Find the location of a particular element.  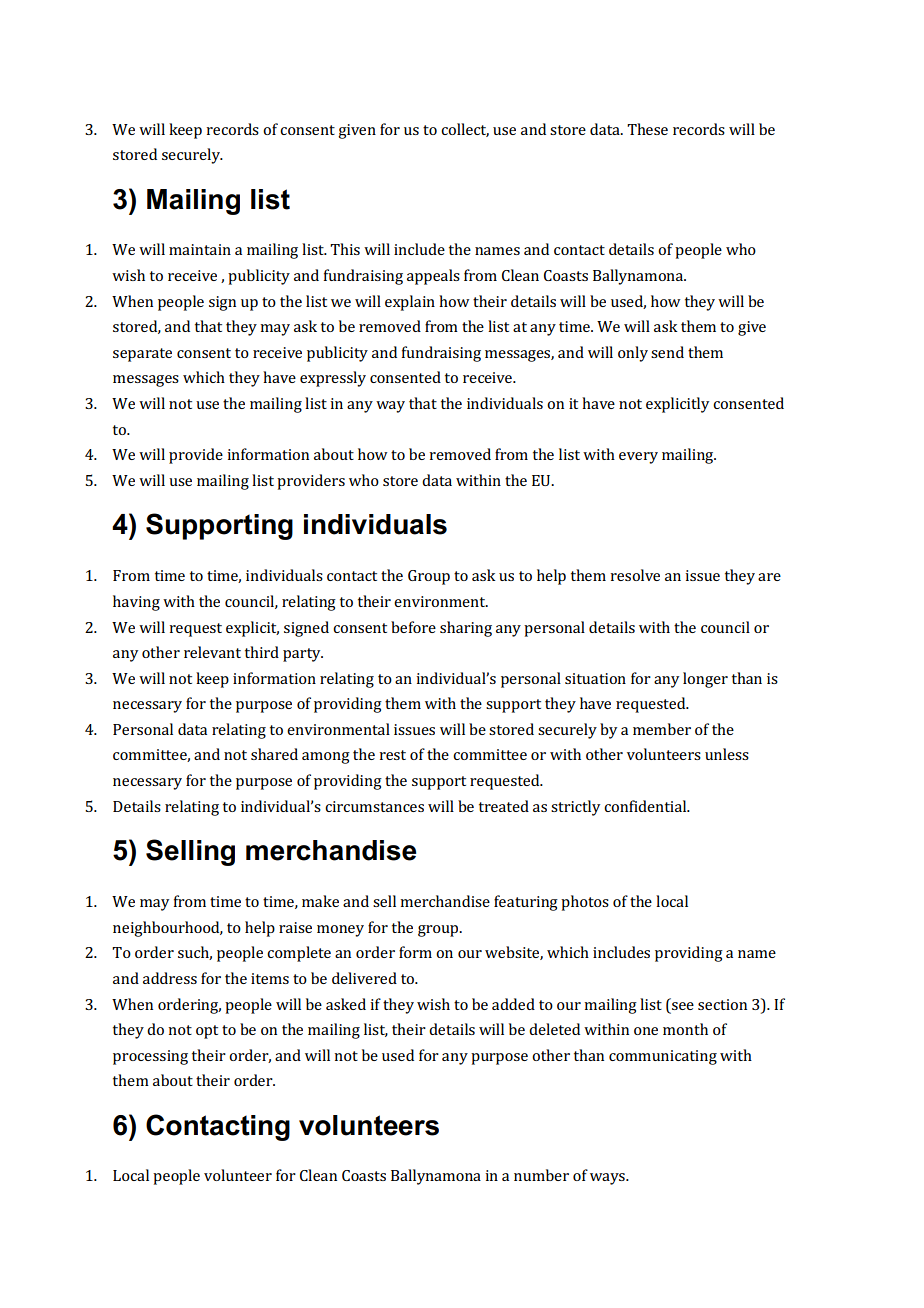

maintain is located at coordinates (200, 249).
